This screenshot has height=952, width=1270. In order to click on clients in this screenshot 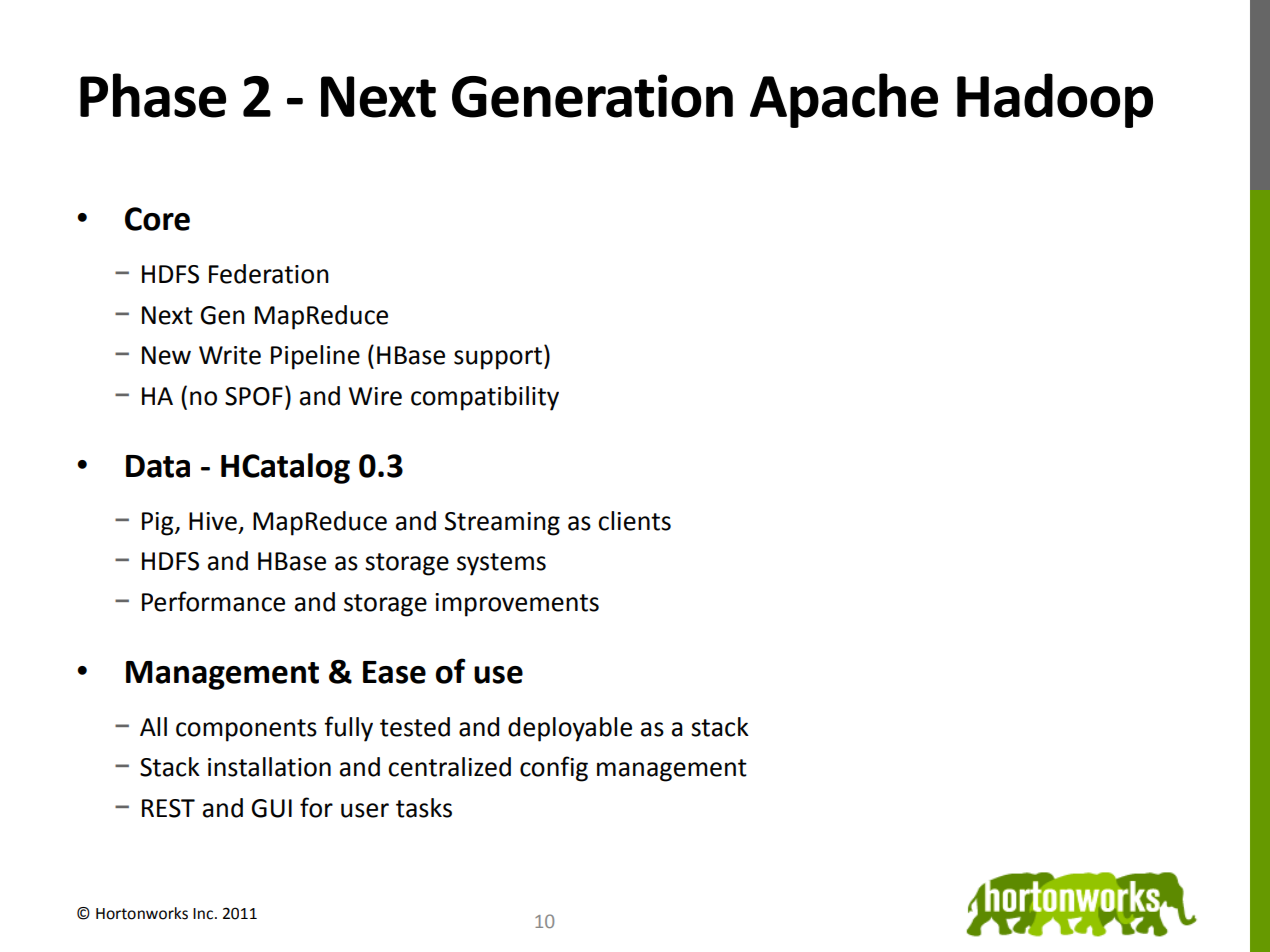, I will do `click(634, 521)`.
